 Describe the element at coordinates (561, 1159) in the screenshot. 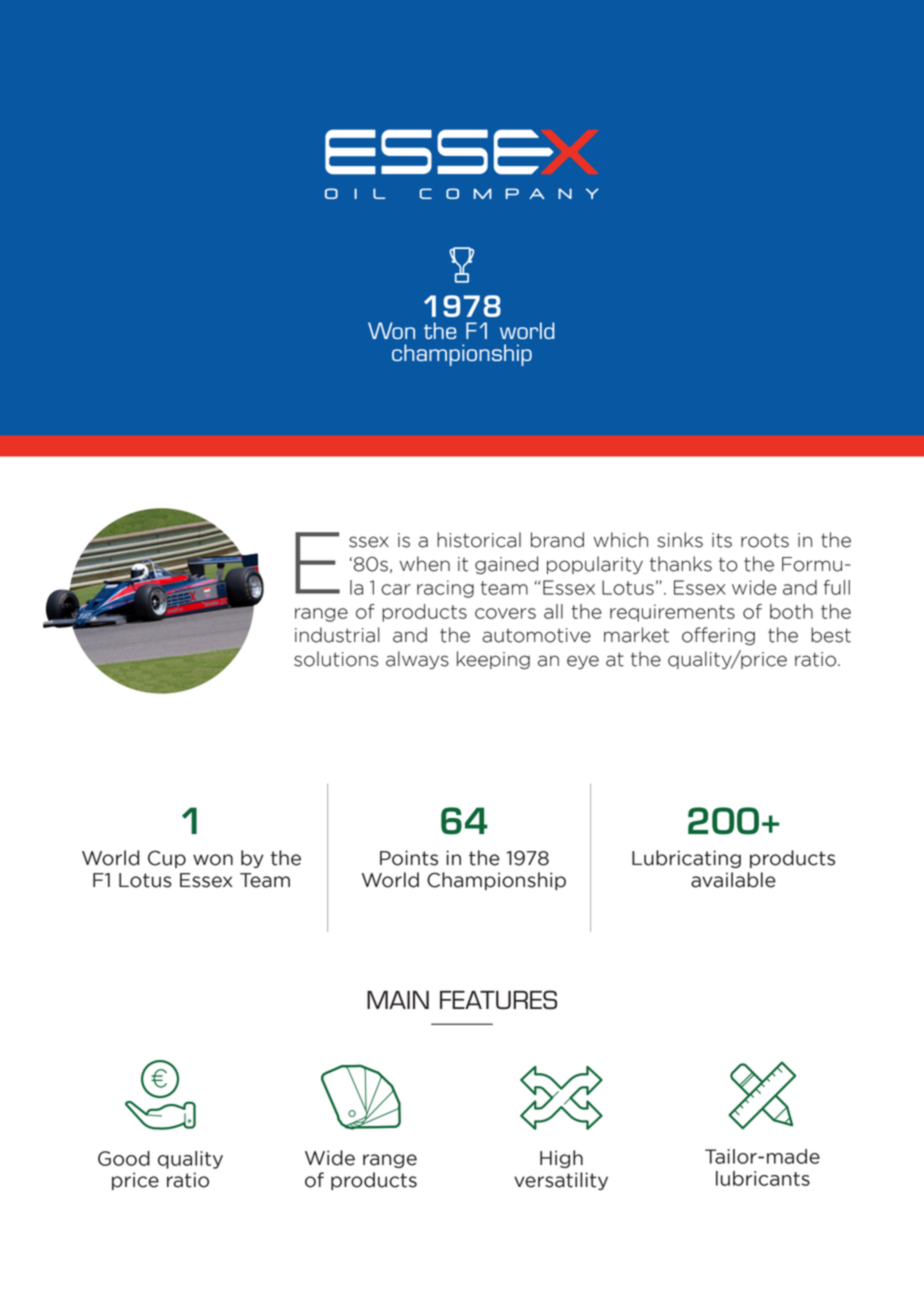

I see `High` at that location.
